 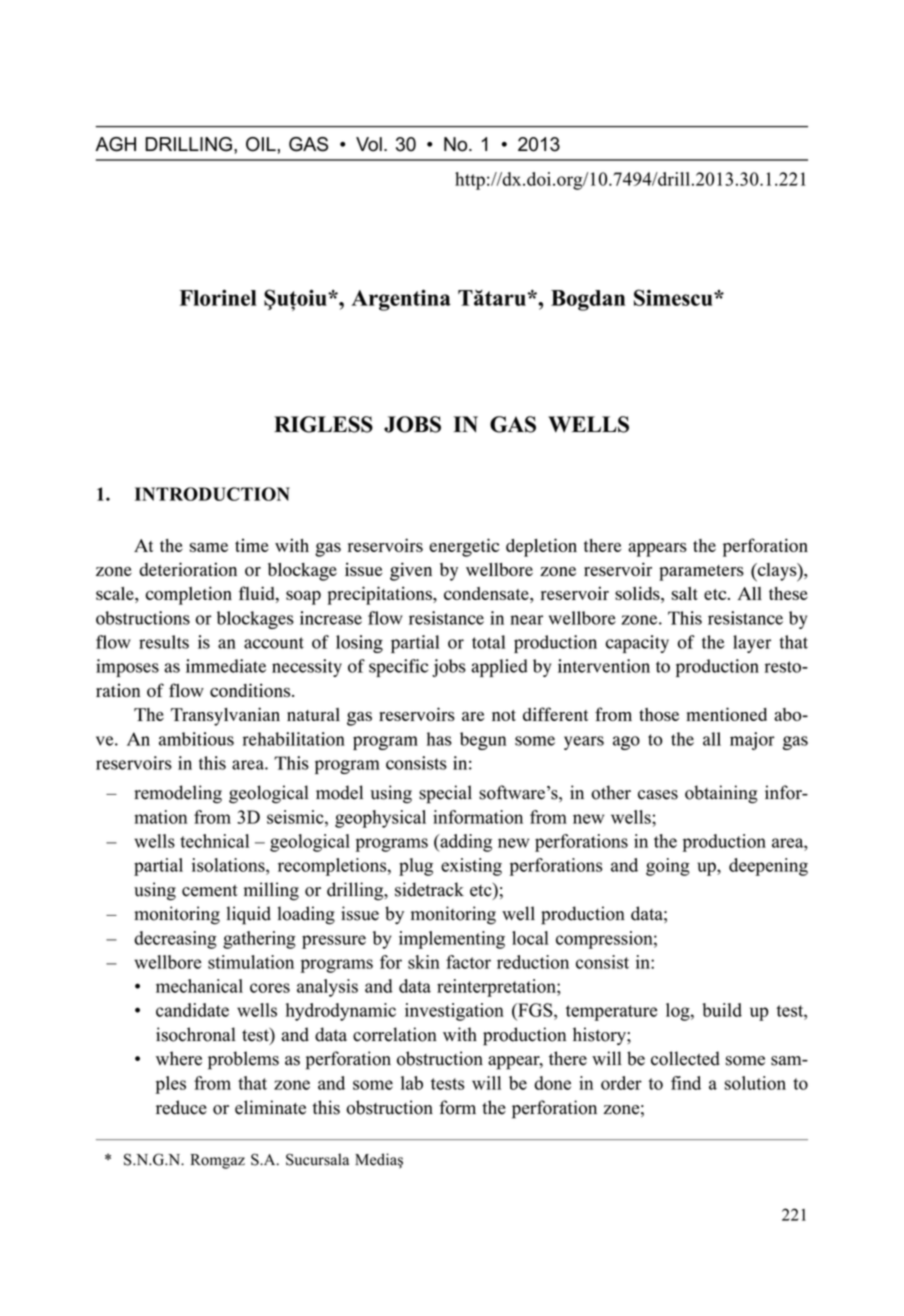 I want to click on completion, so click(x=189, y=595).
